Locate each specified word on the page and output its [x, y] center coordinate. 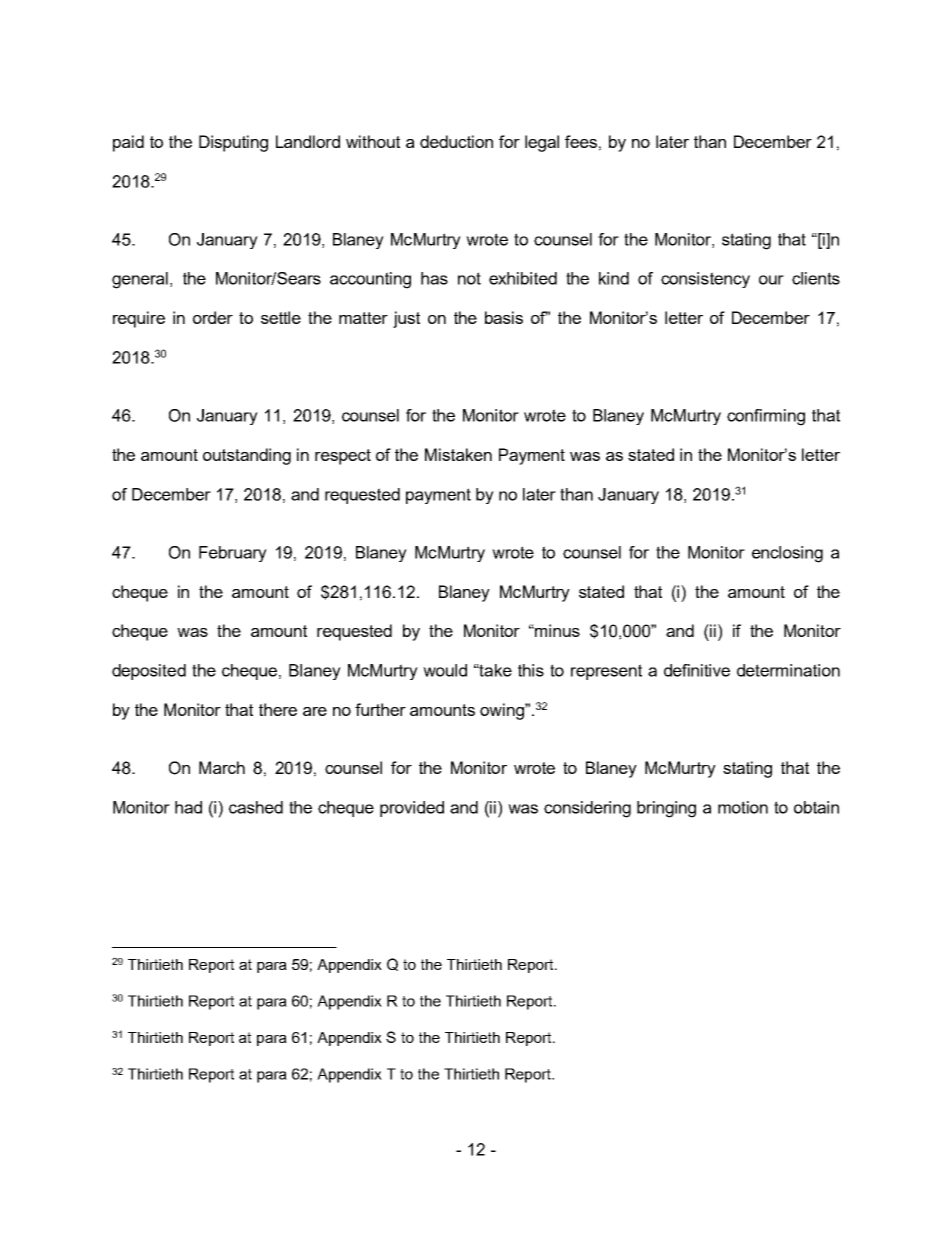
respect [343, 457]
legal [542, 143]
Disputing [233, 143]
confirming [766, 417]
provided [412, 809]
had [188, 807]
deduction [456, 141]
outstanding [247, 456]
